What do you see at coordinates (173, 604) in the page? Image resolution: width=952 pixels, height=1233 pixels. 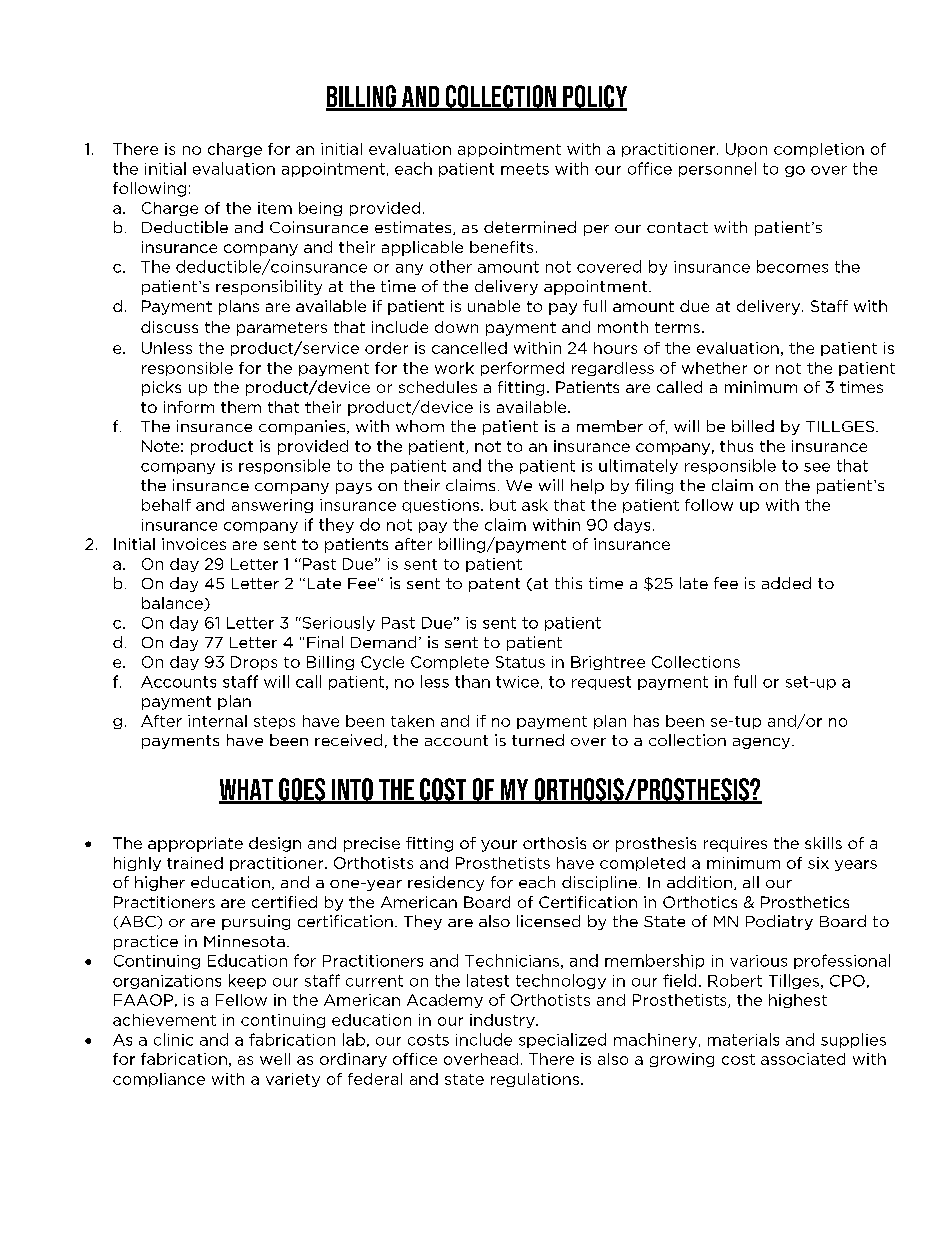 I see `balance` at bounding box center [173, 604].
